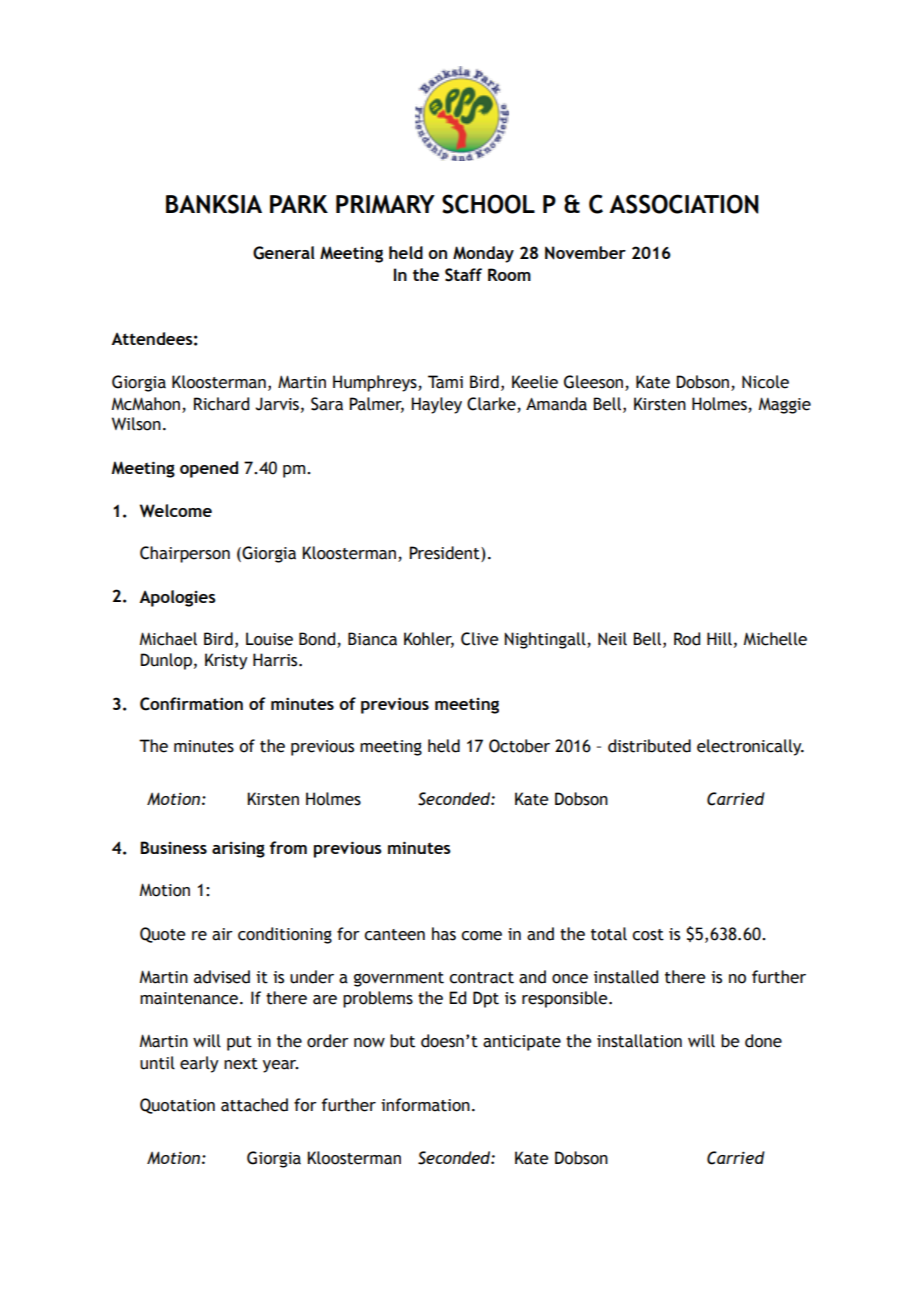 This screenshot has height=1308, width=924. What do you see at coordinates (684, 204) in the screenshot?
I see `ASSOCIATION` at bounding box center [684, 204].
